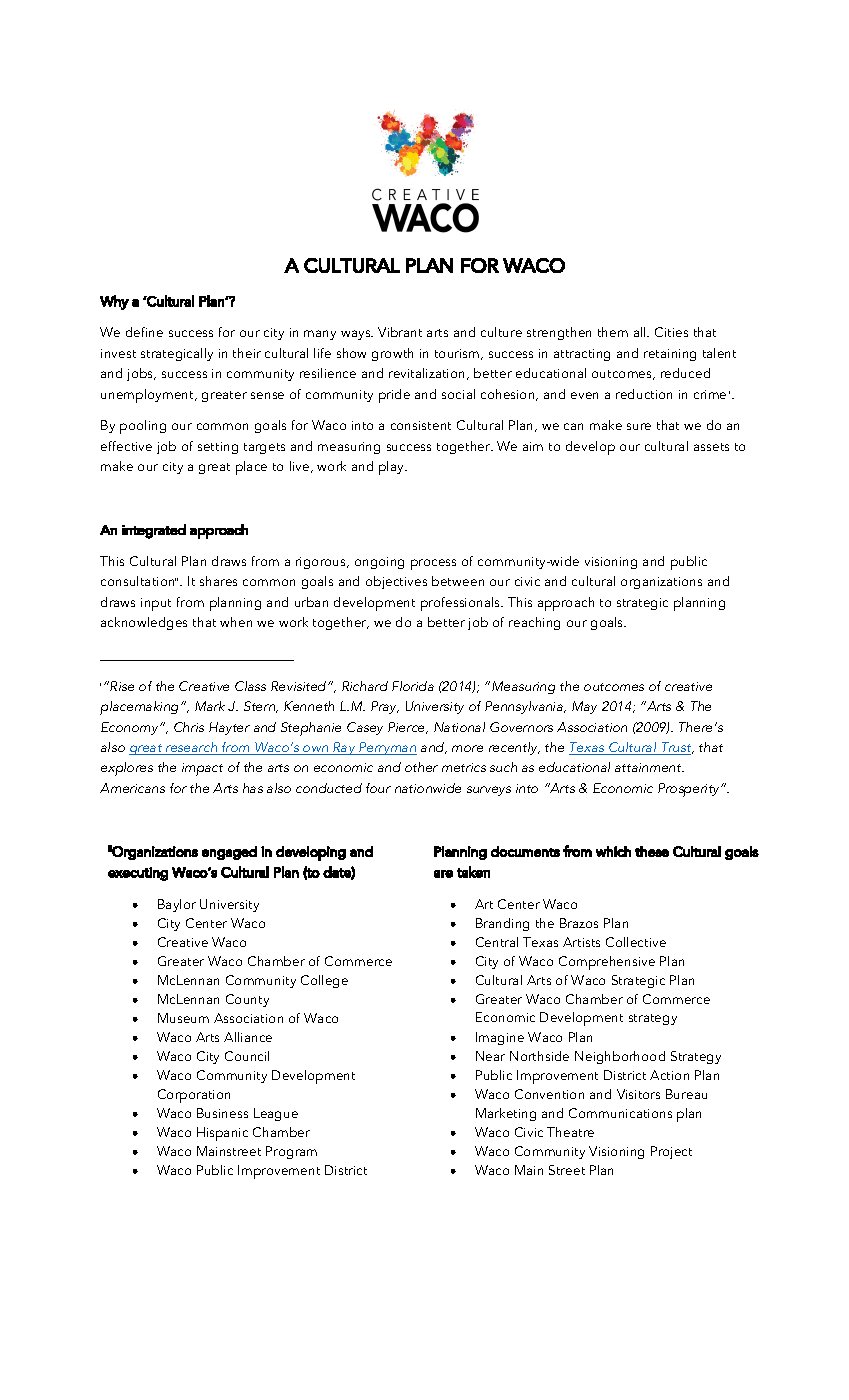 The width and height of the document is (849, 1400). What do you see at coordinates (144, 332) in the document?
I see `define` at bounding box center [144, 332].
